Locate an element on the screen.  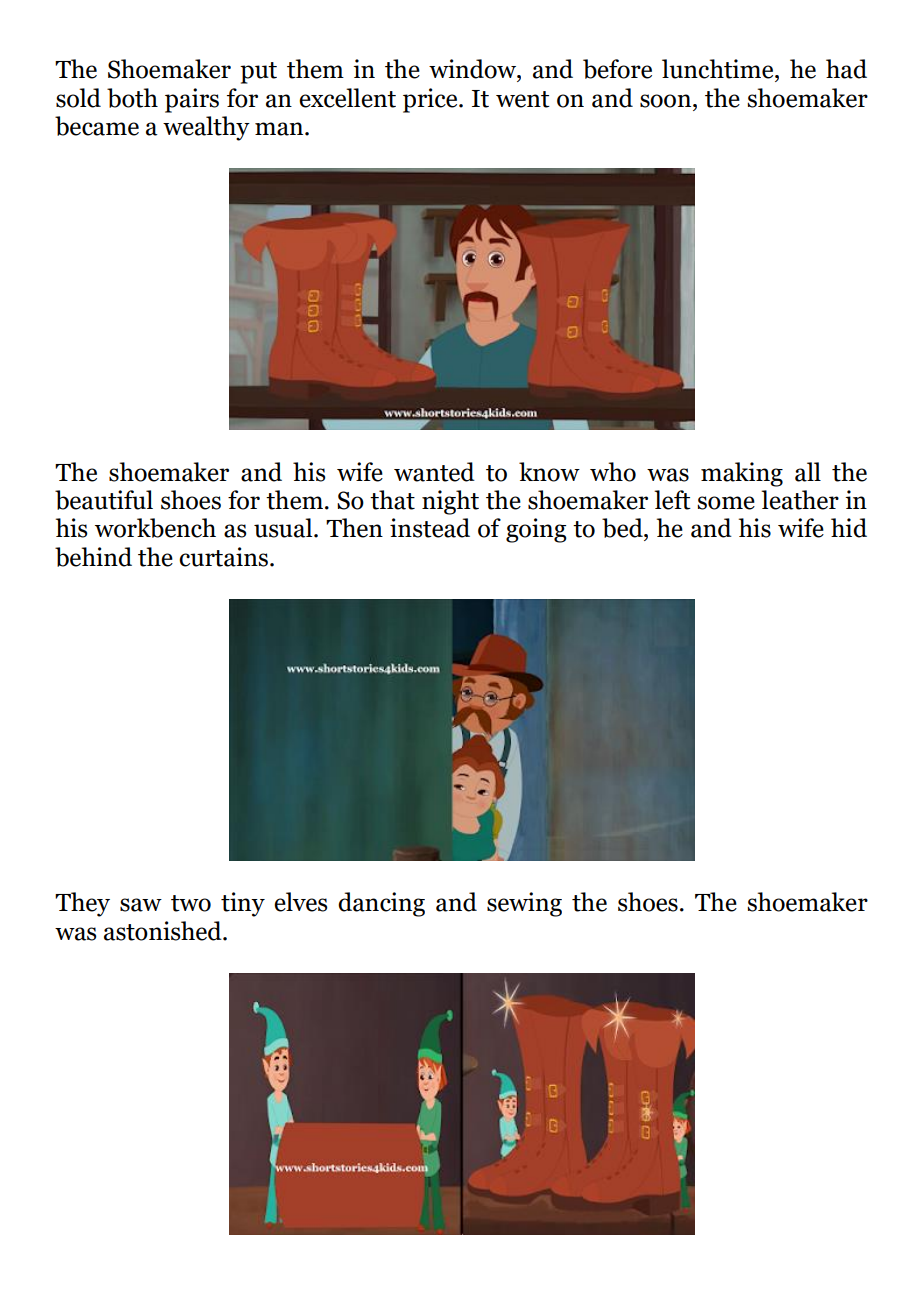
sewing is located at coordinates (524, 904).
